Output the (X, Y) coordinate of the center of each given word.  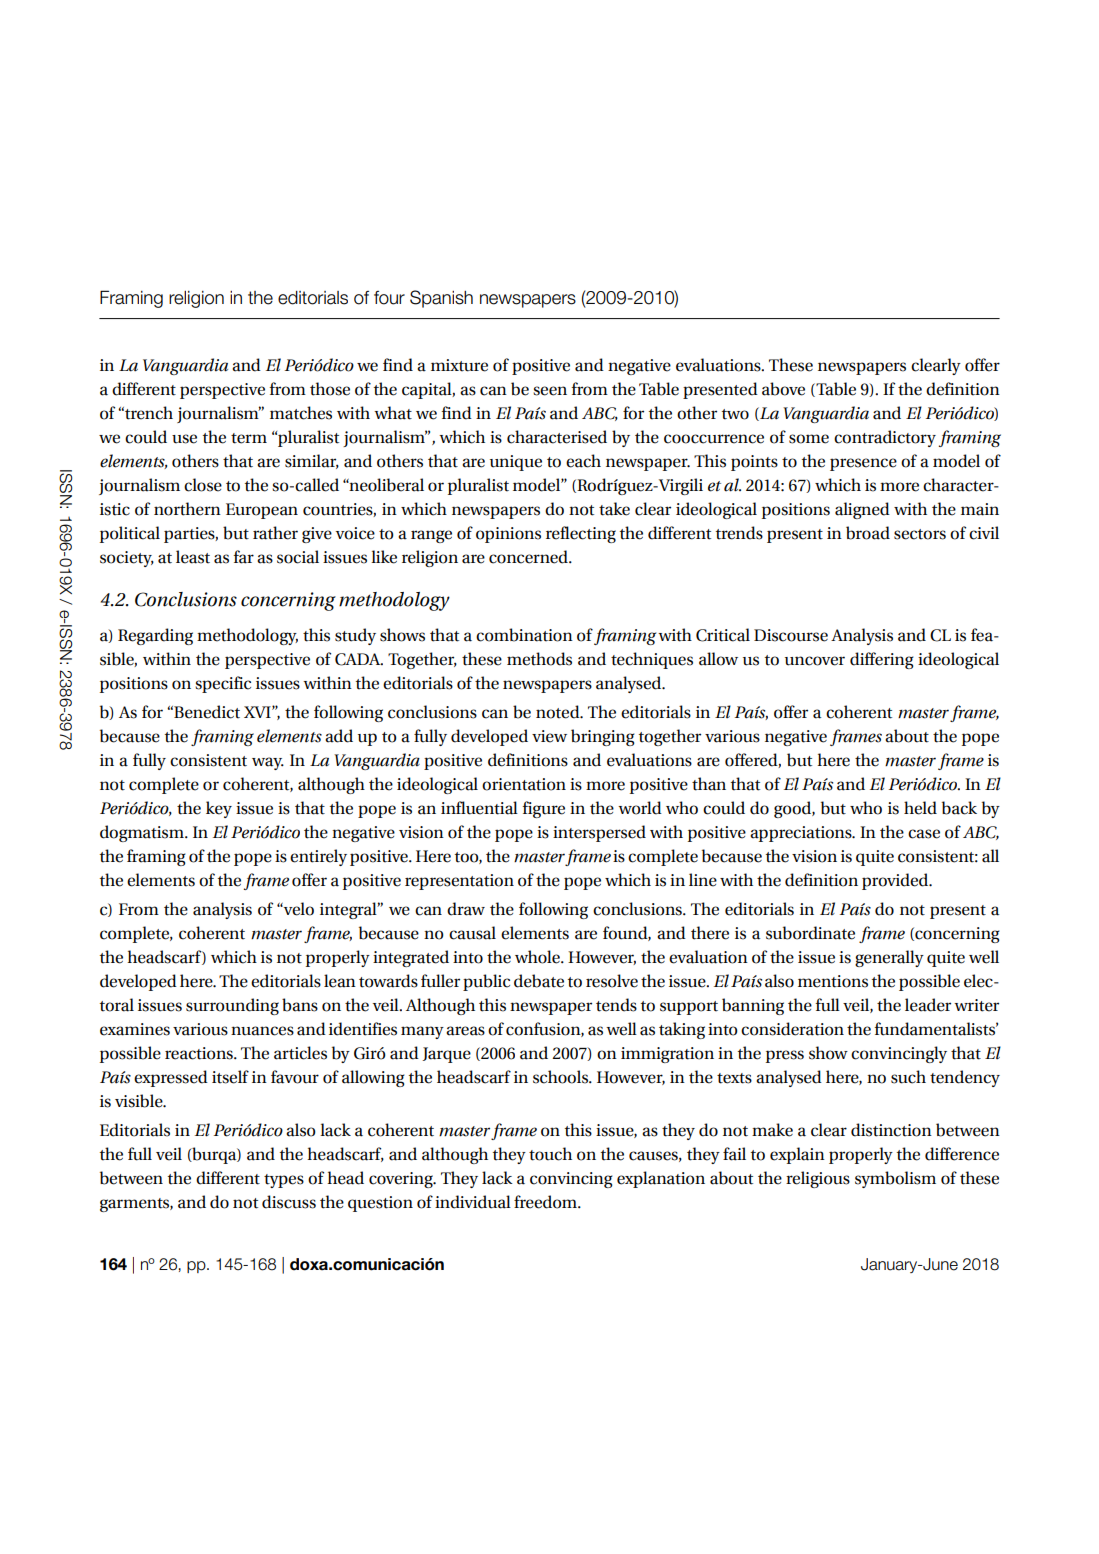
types (284, 1181)
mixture (459, 365)
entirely (318, 857)
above (783, 389)
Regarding (155, 636)
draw (466, 909)
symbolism (895, 1179)
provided (896, 881)
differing (882, 660)
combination (524, 635)
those (330, 389)
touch (550, 1154)
